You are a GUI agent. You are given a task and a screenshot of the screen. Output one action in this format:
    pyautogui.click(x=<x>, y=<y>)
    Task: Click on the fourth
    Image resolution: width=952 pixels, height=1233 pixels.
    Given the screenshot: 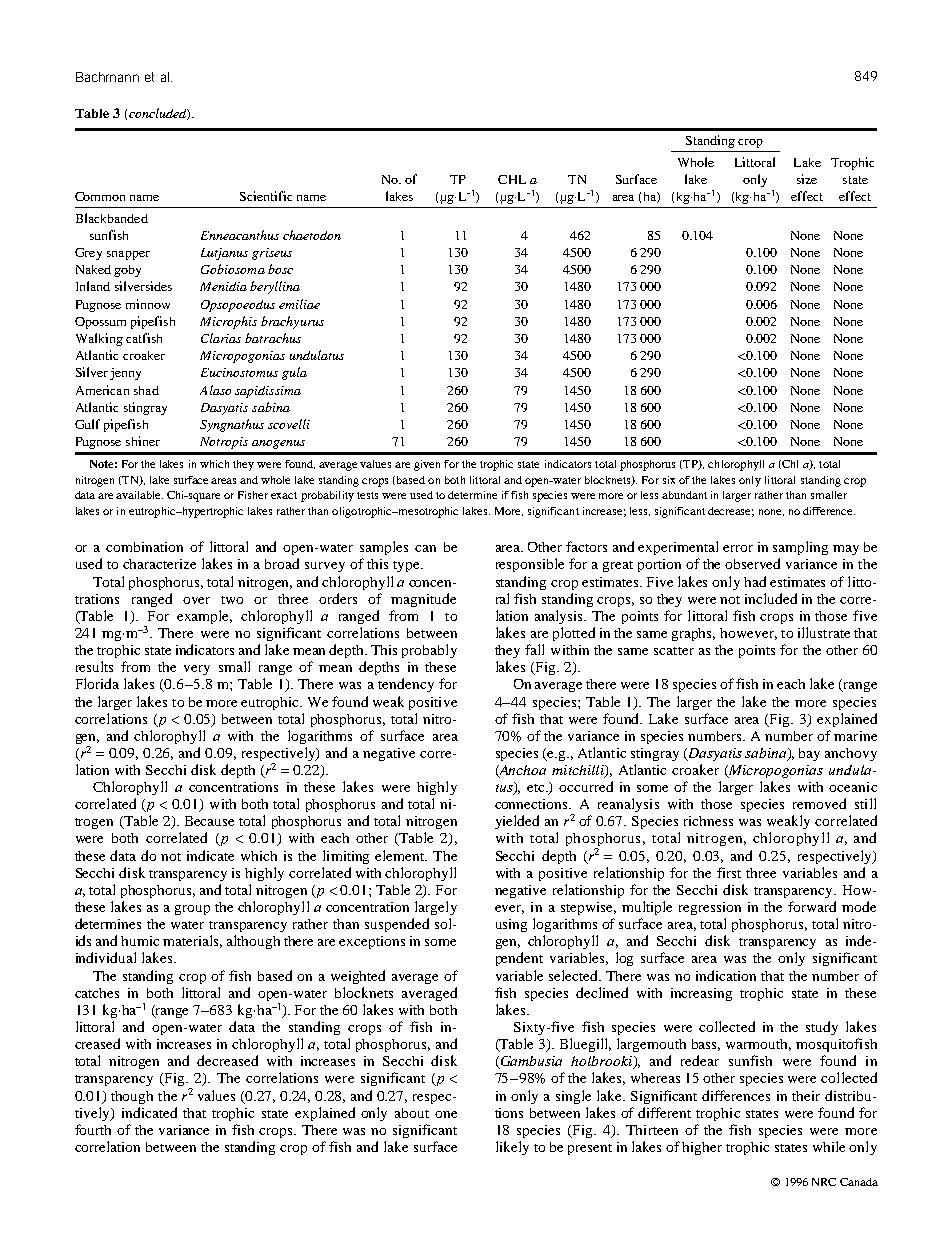 What is the action you would take?
    pyautogui.click(x=93, y=1129)
